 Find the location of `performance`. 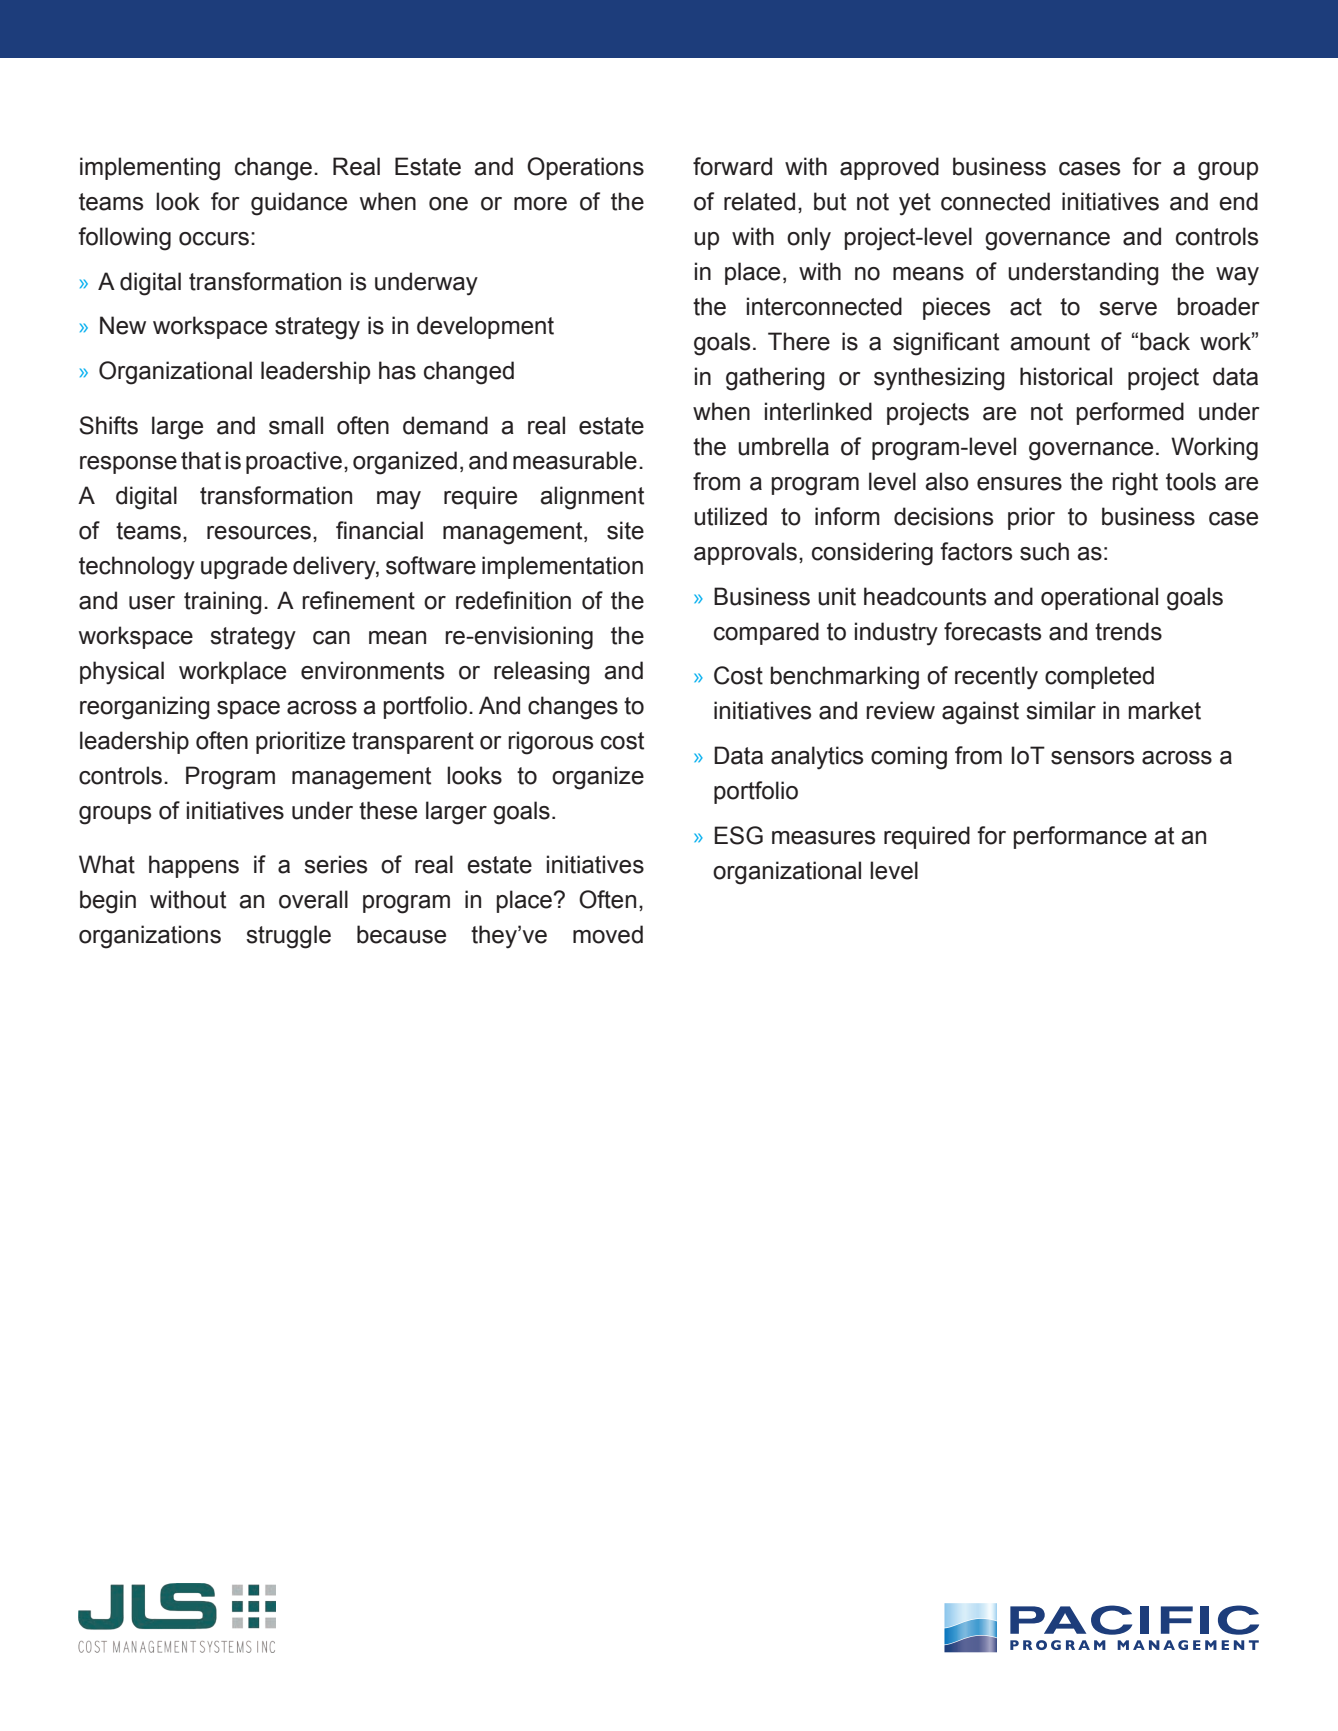

performance is located at coordinates (1080, 837).
